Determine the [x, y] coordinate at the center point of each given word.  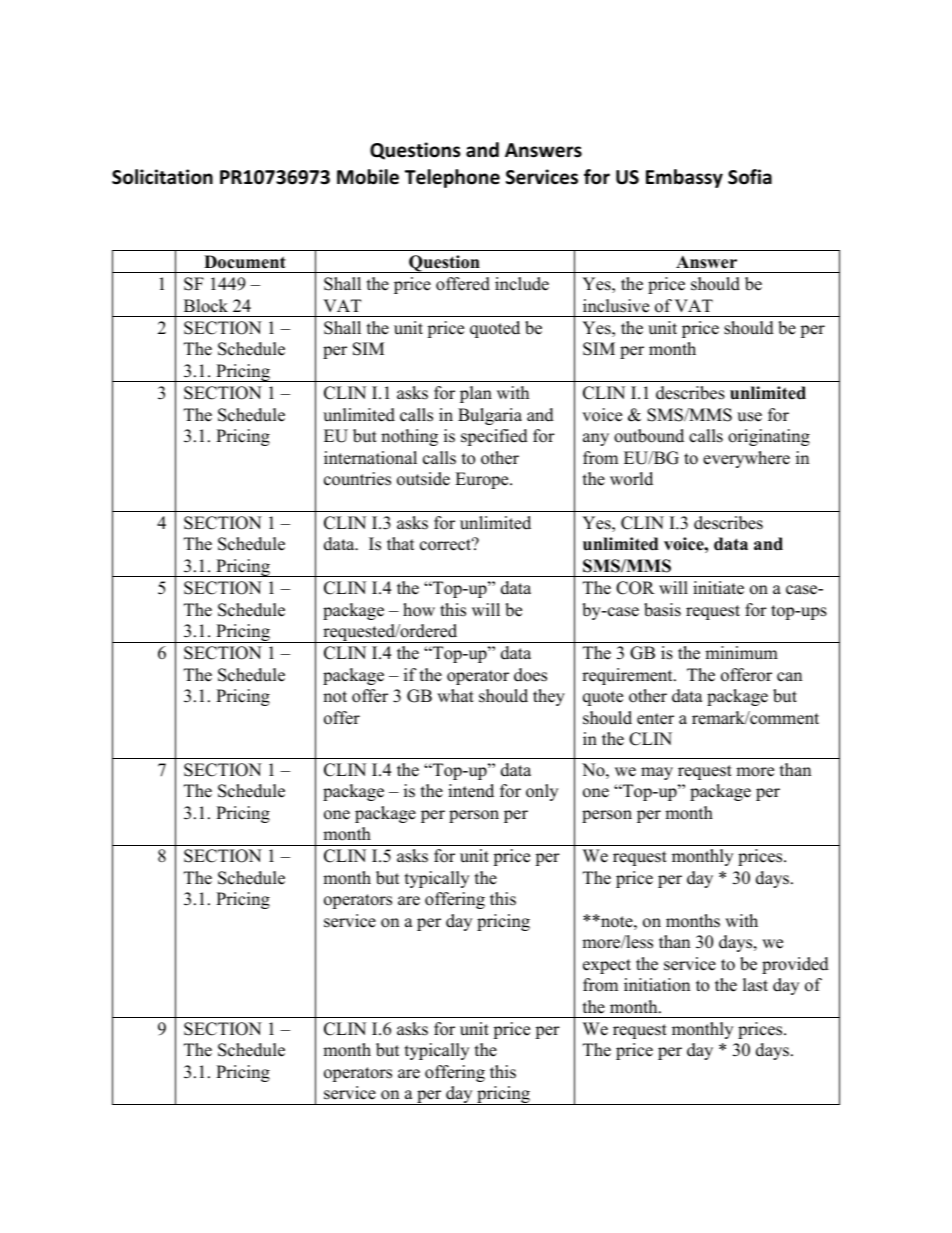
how [419, 610]
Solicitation [162, 177]
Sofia [750, 177]
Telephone [452, 178]
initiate [718, 588]
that [401, 543]
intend [471, 791]
